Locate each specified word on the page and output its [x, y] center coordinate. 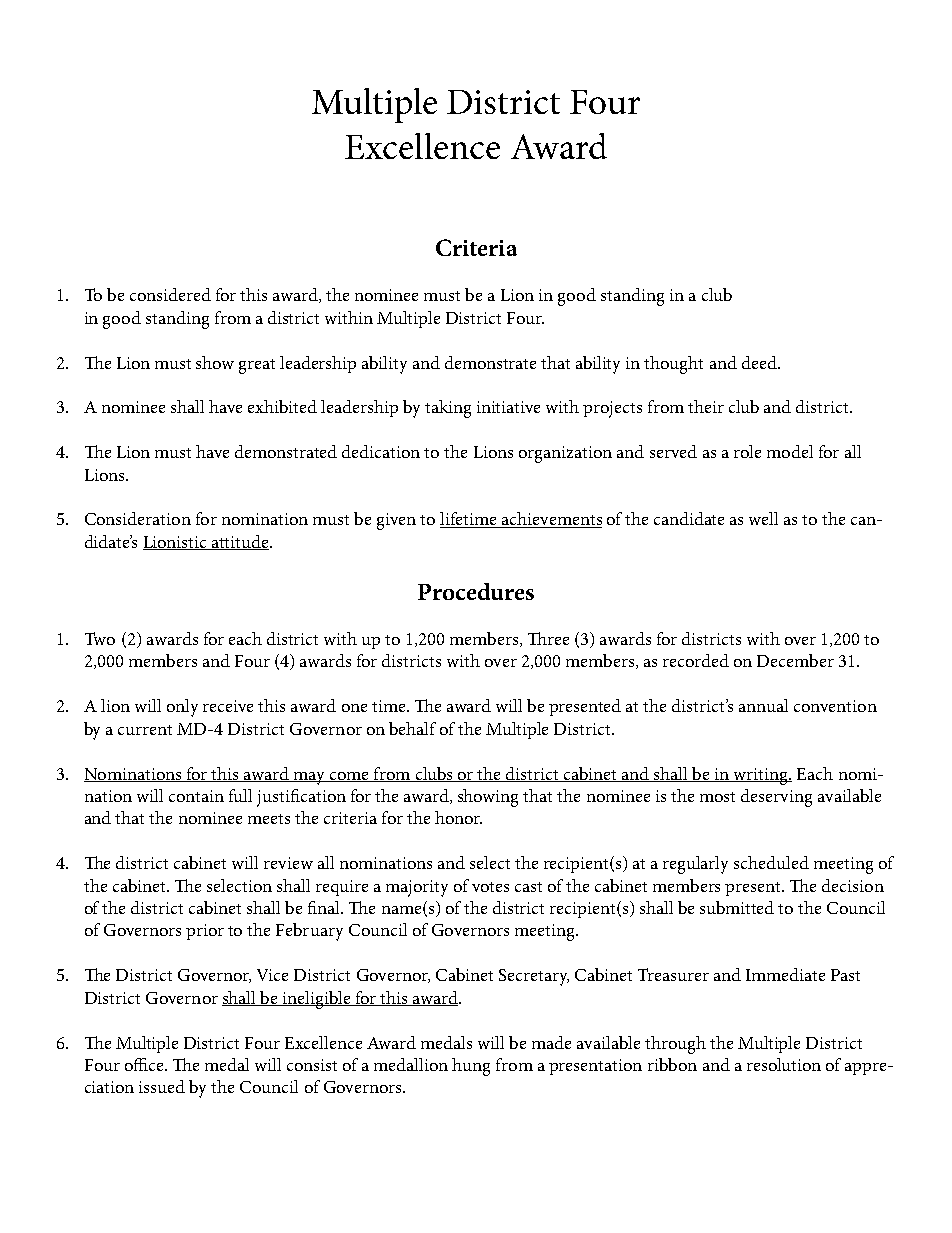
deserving [776, 798]
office [145, 1064]
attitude [240, 542]
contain [196, 796]
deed [760, 362]
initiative [508, 407]
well [763, 518]
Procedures [476, 591]
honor [458, 817]
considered [170, 294]
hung [471, 1067]
